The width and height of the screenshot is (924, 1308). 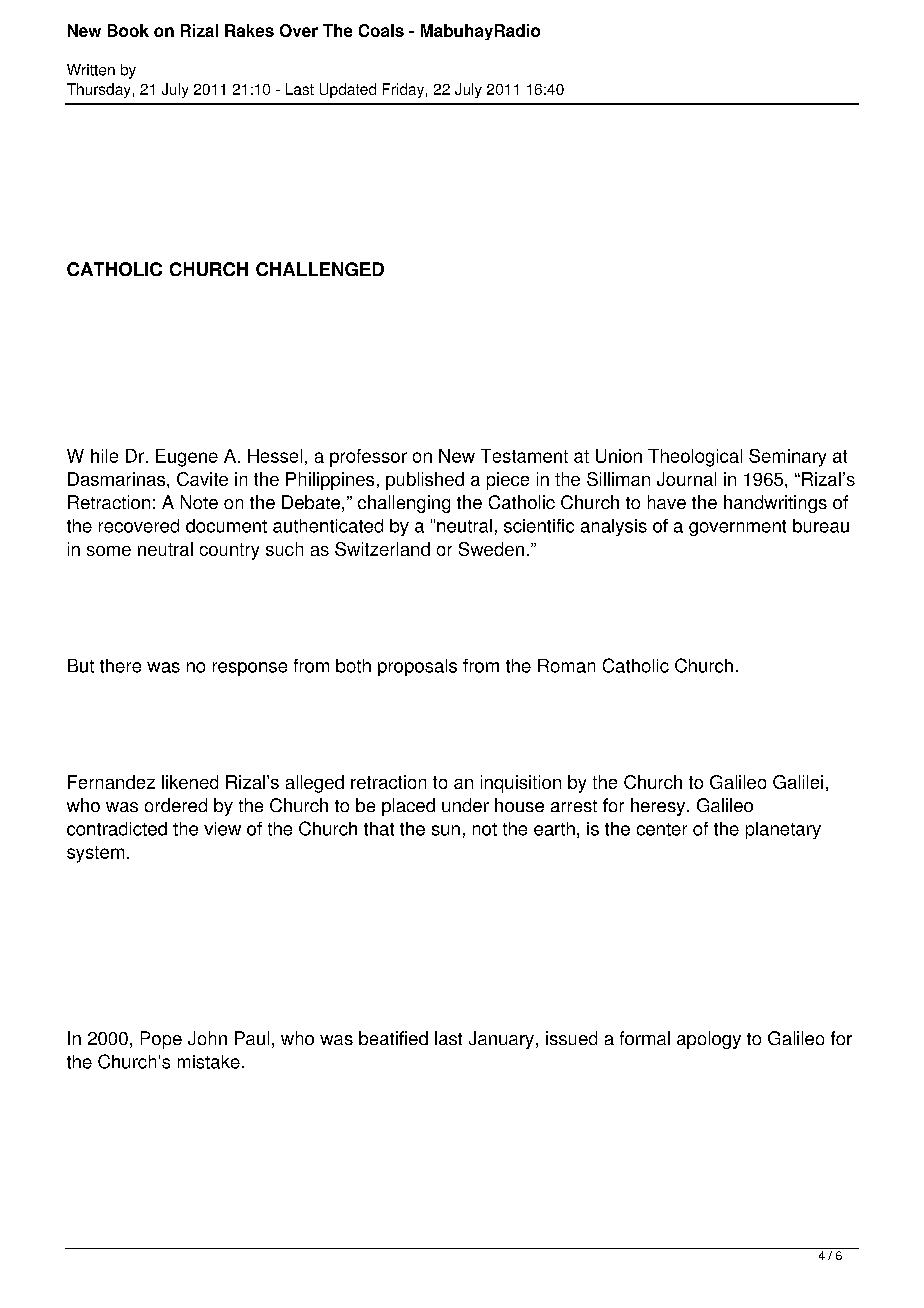 What do you see at coordinates (161, 1040) in the screenshot?
I see `Pope` at bounding box center [161, 1040].
